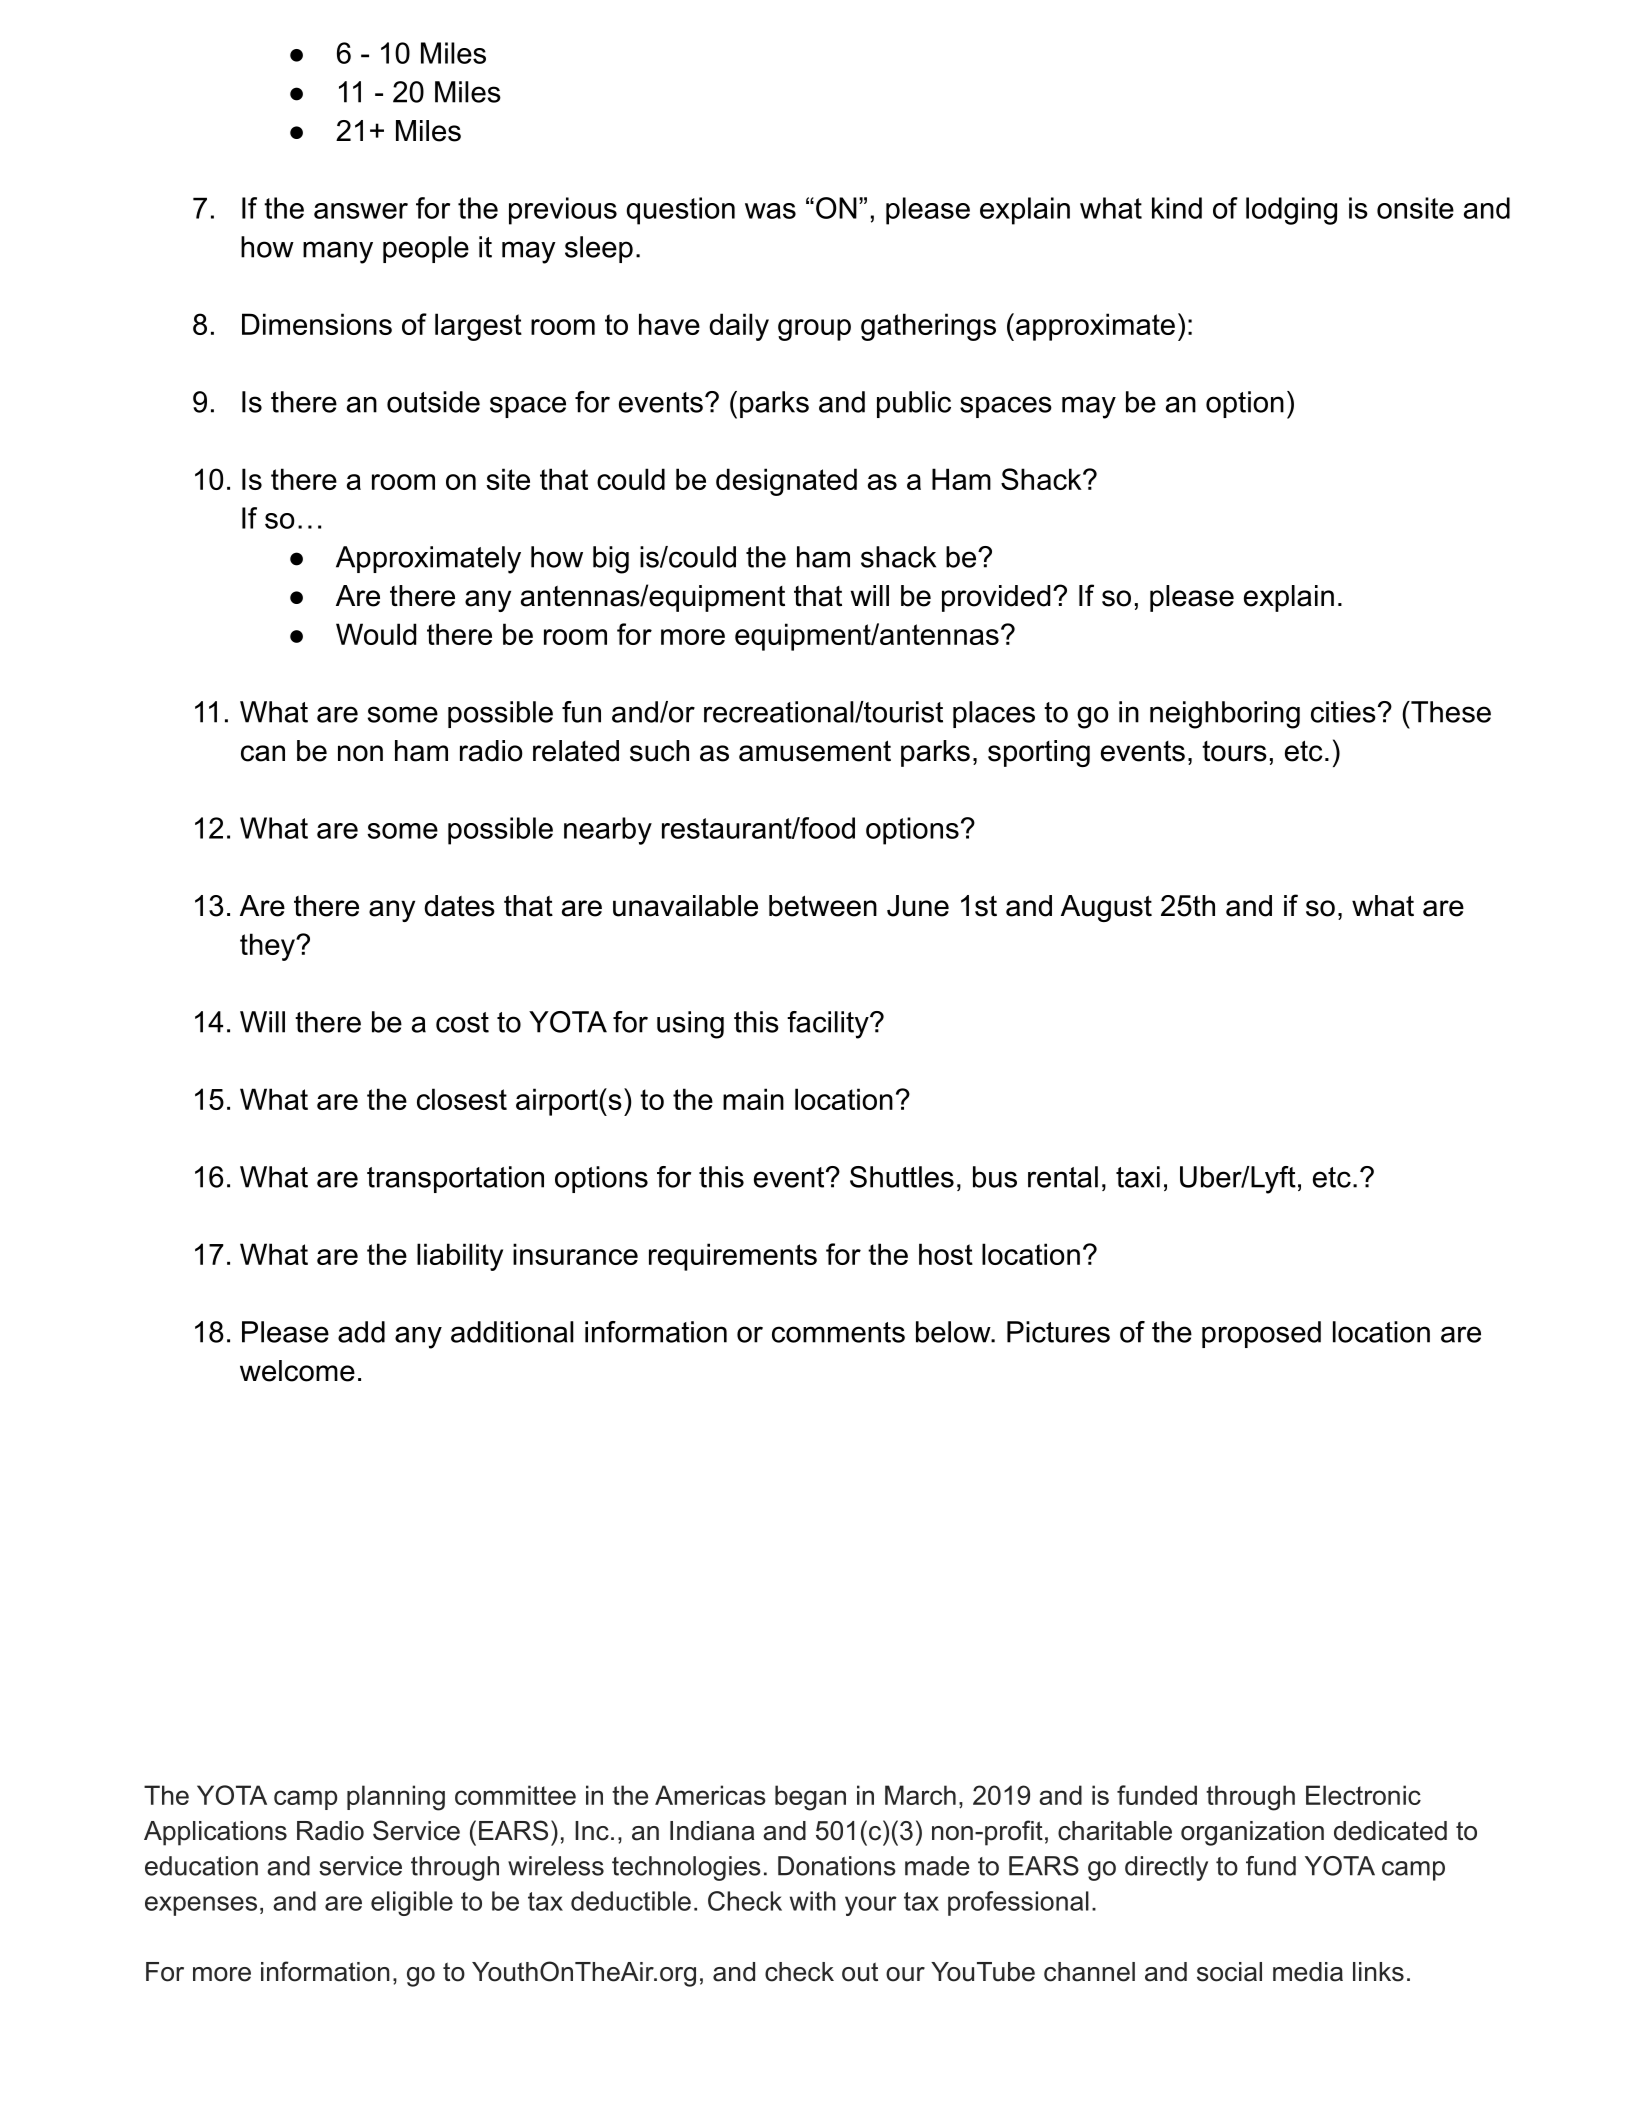 Image resolution: width=1631 pixels, height=2110 pixels. What do you see at coordinates (786, 482) in the screenshot?
I see `designated` at bounding box center [786, 482].
